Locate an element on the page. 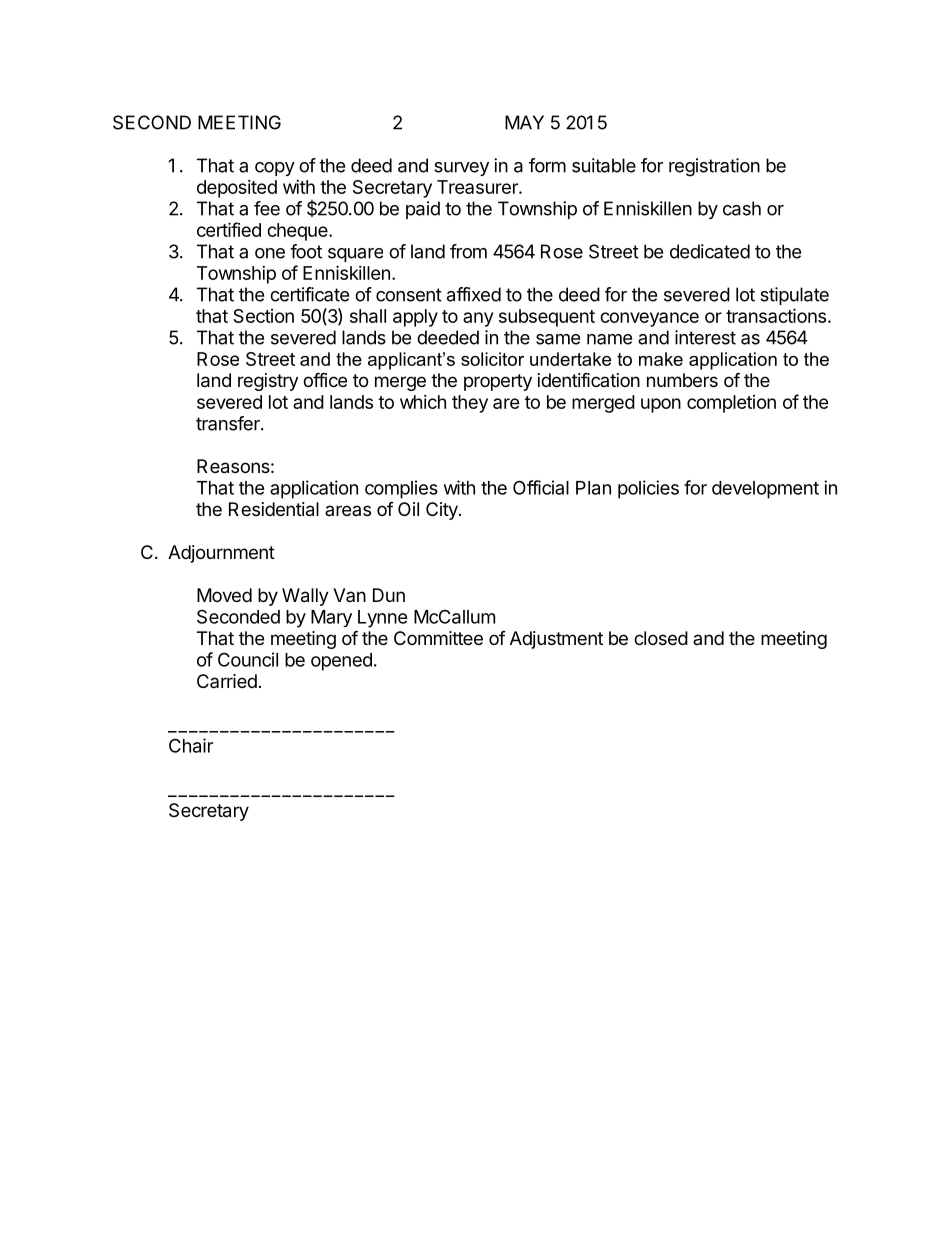  MAY is located at coordinates (524, 122).
